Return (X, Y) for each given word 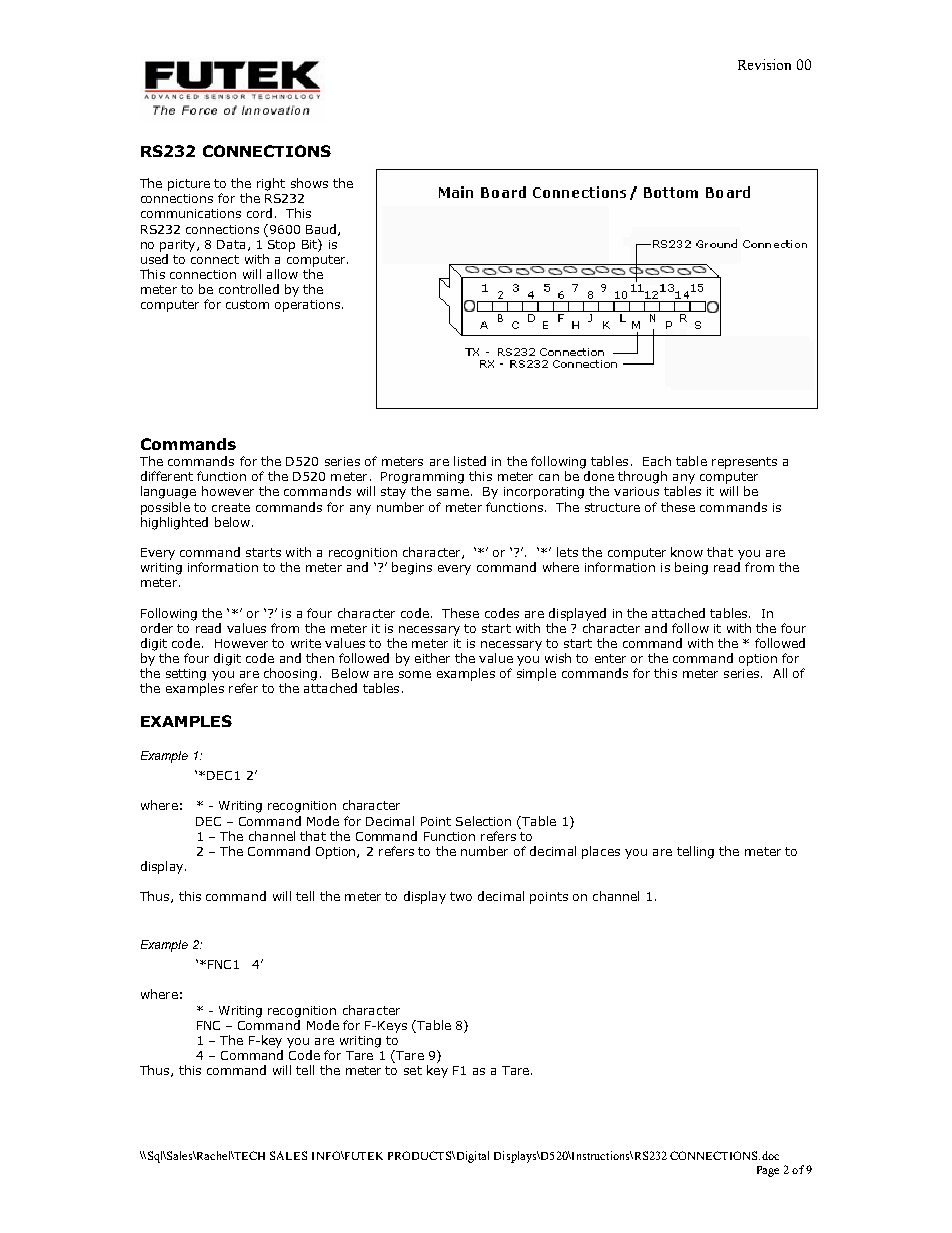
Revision (764, 64)
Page (768, 1171)
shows (309, 183)
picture (189, 185)
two (461, 896)
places (601, 852)
